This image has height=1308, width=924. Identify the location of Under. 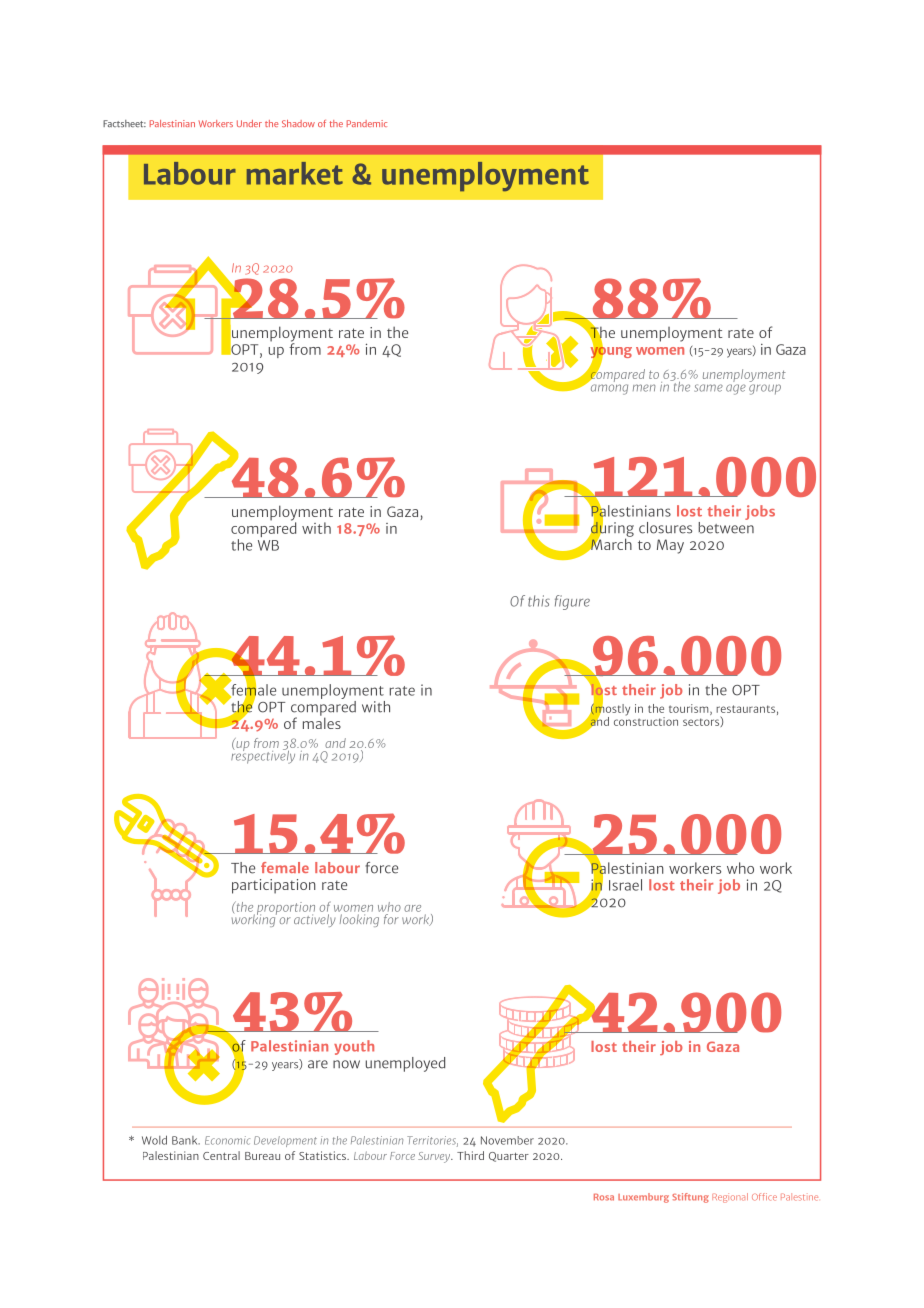
(249, 123).
